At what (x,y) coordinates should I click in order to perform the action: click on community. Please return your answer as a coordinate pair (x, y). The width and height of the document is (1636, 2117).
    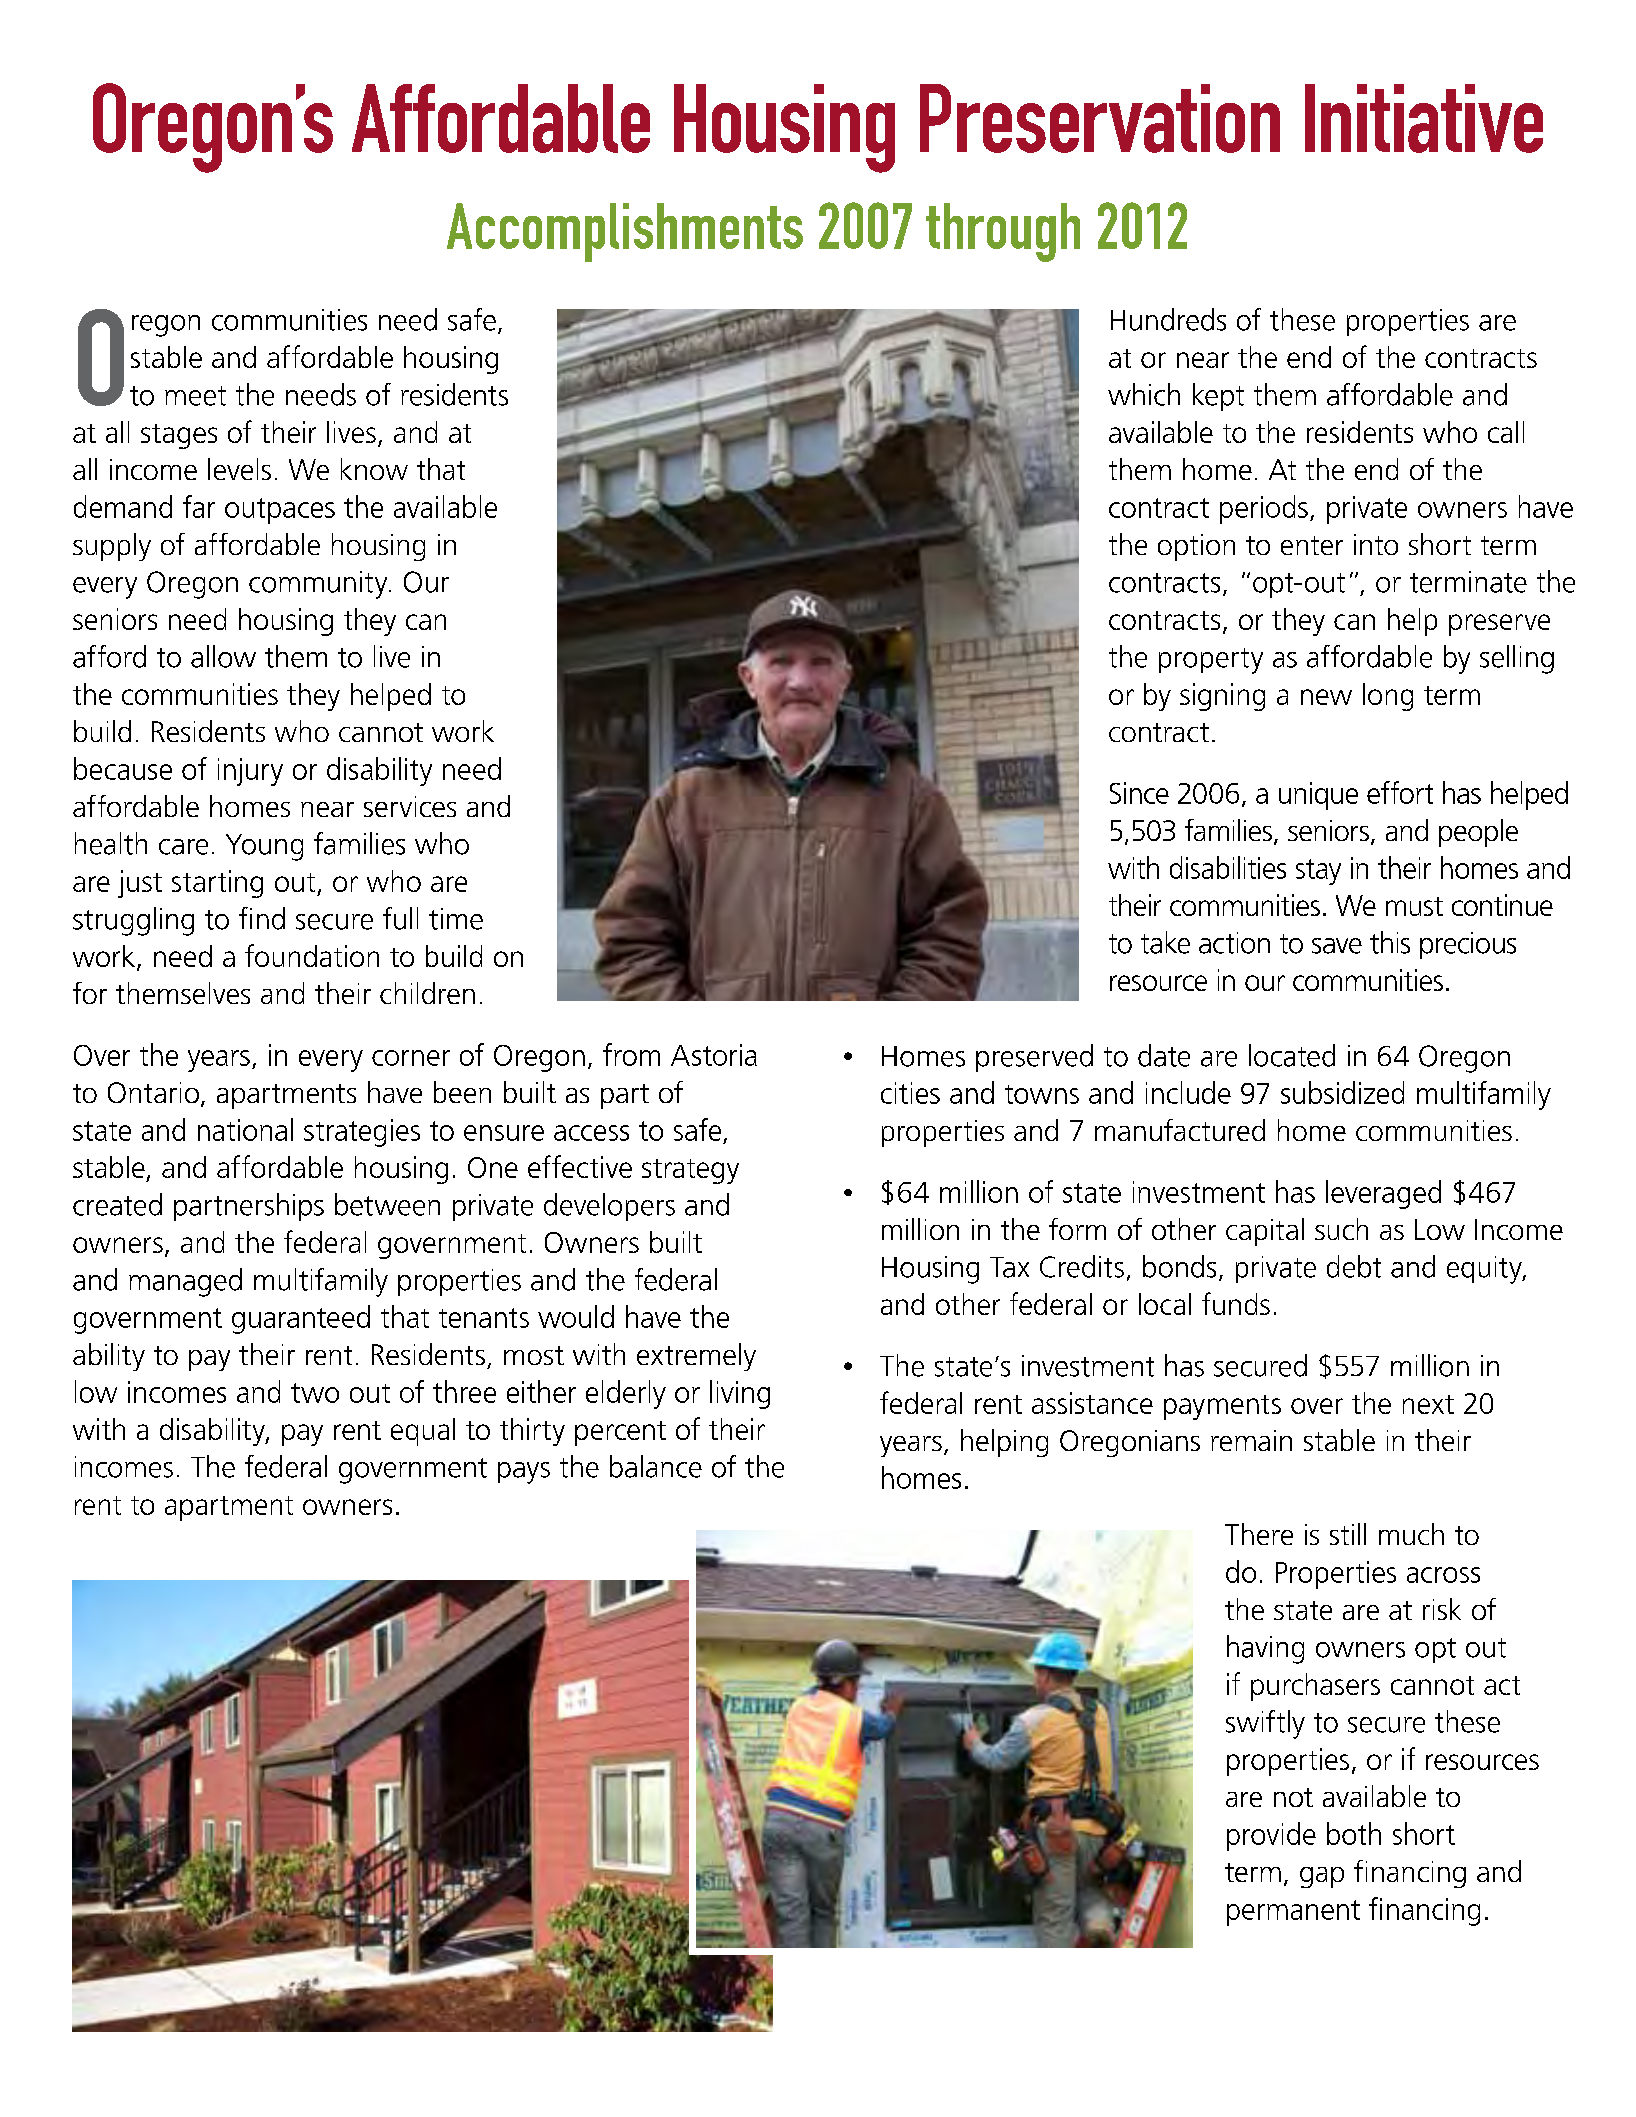
    Looking at the image, I should click on (319, 585).
